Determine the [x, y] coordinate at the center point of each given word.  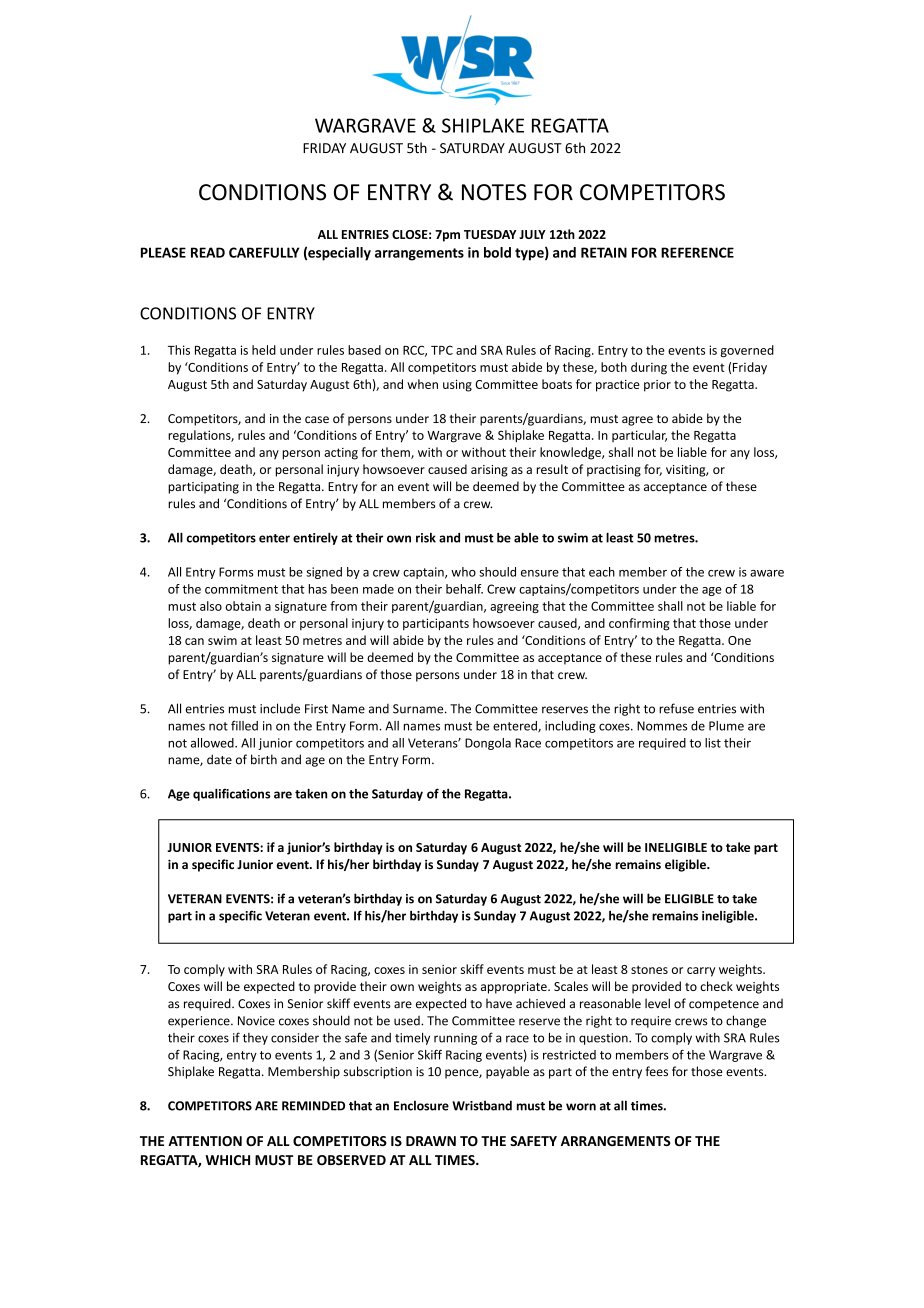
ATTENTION [205, 1141]
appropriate [515, 988]
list [713, 743]
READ [208, 252]
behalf [464, 589]
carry [701, 972]
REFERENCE [697, 252]
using [457, 386]
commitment [241, 589]
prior [657, 386]
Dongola [488, 744]
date [219, 759]
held [264, 350]
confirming [639, 624]
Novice [256, 1021]
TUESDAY [490, 234]
